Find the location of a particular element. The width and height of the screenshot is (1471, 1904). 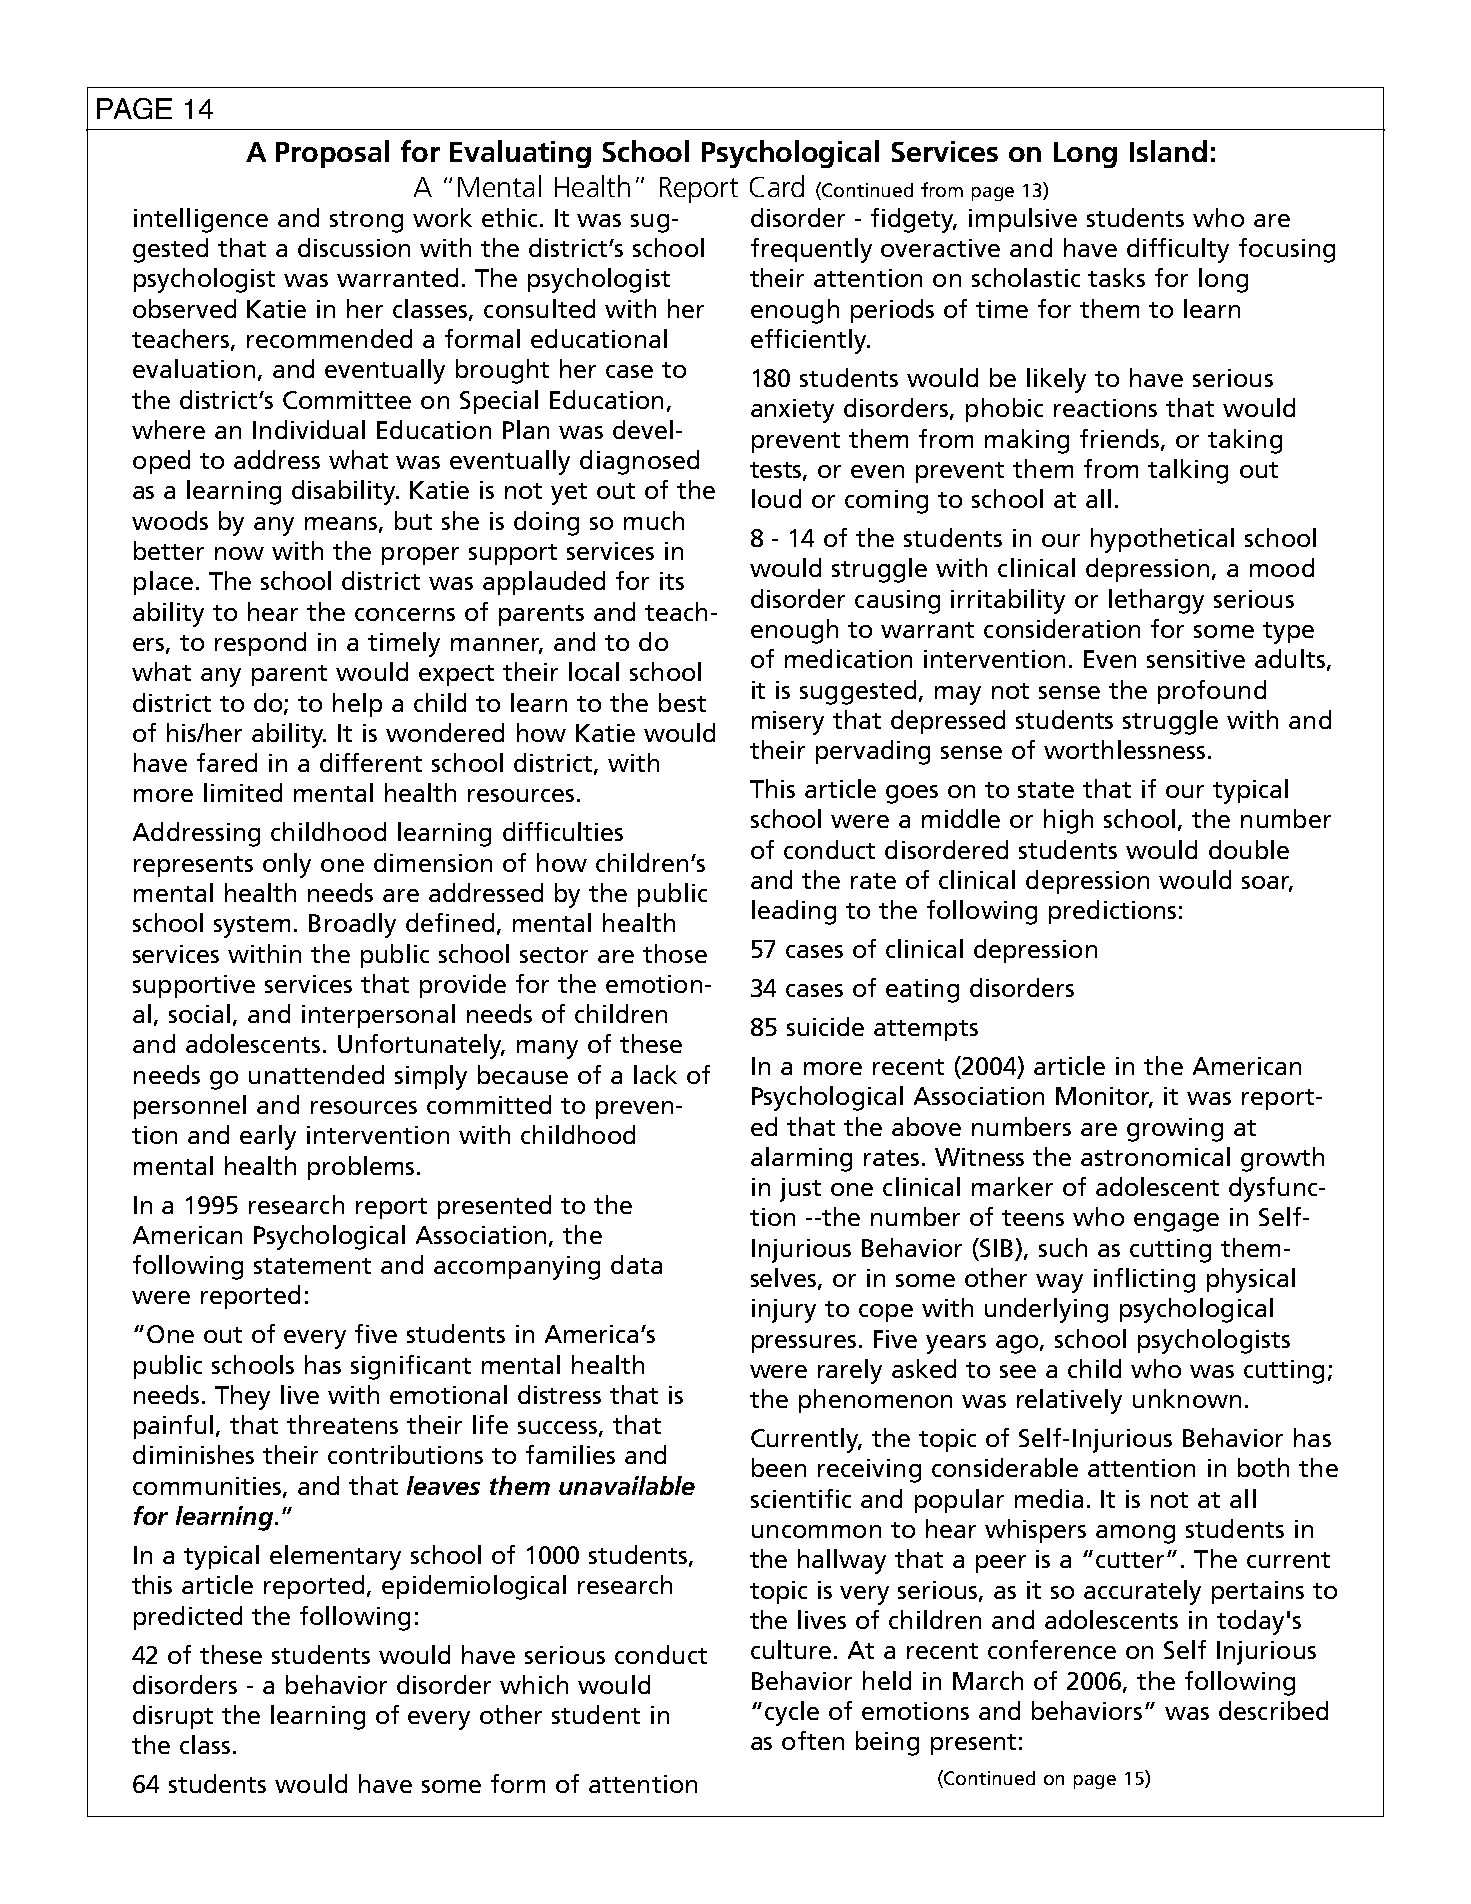

misery is located at coordinates (788, 723).
